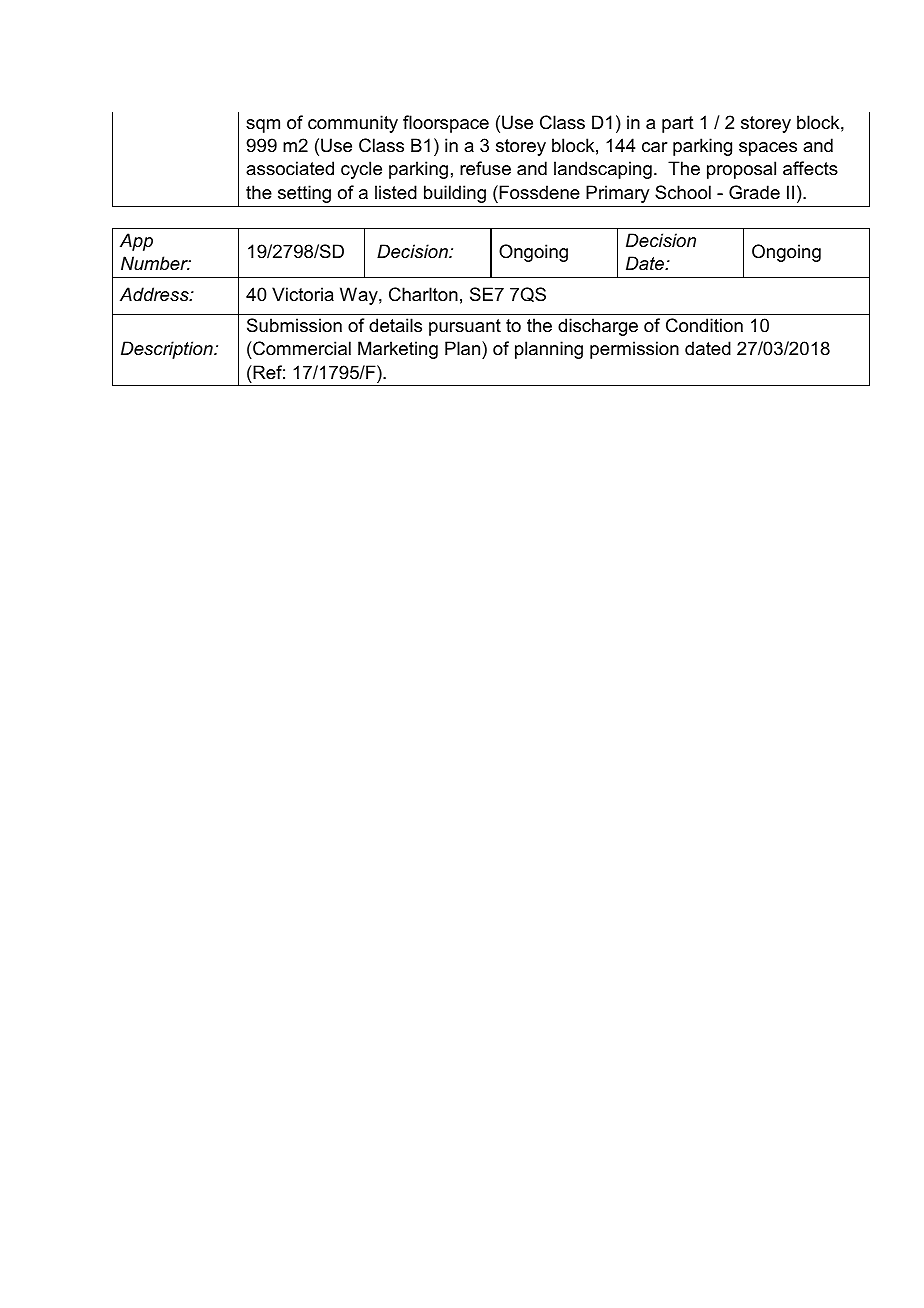  I want to click on Description, so click(168, 350).
